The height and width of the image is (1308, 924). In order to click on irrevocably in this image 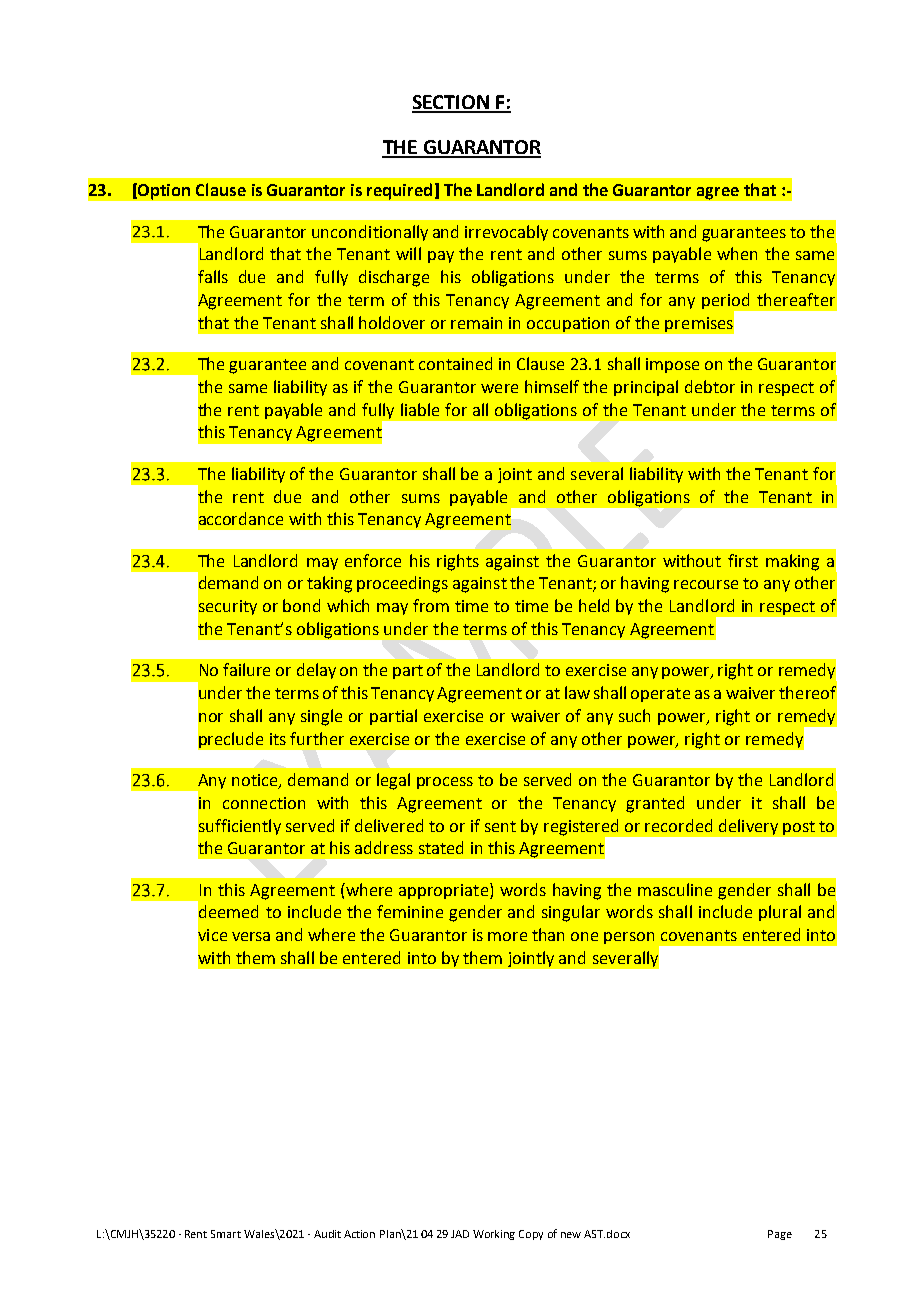, I will do `click(506, 233)`.
